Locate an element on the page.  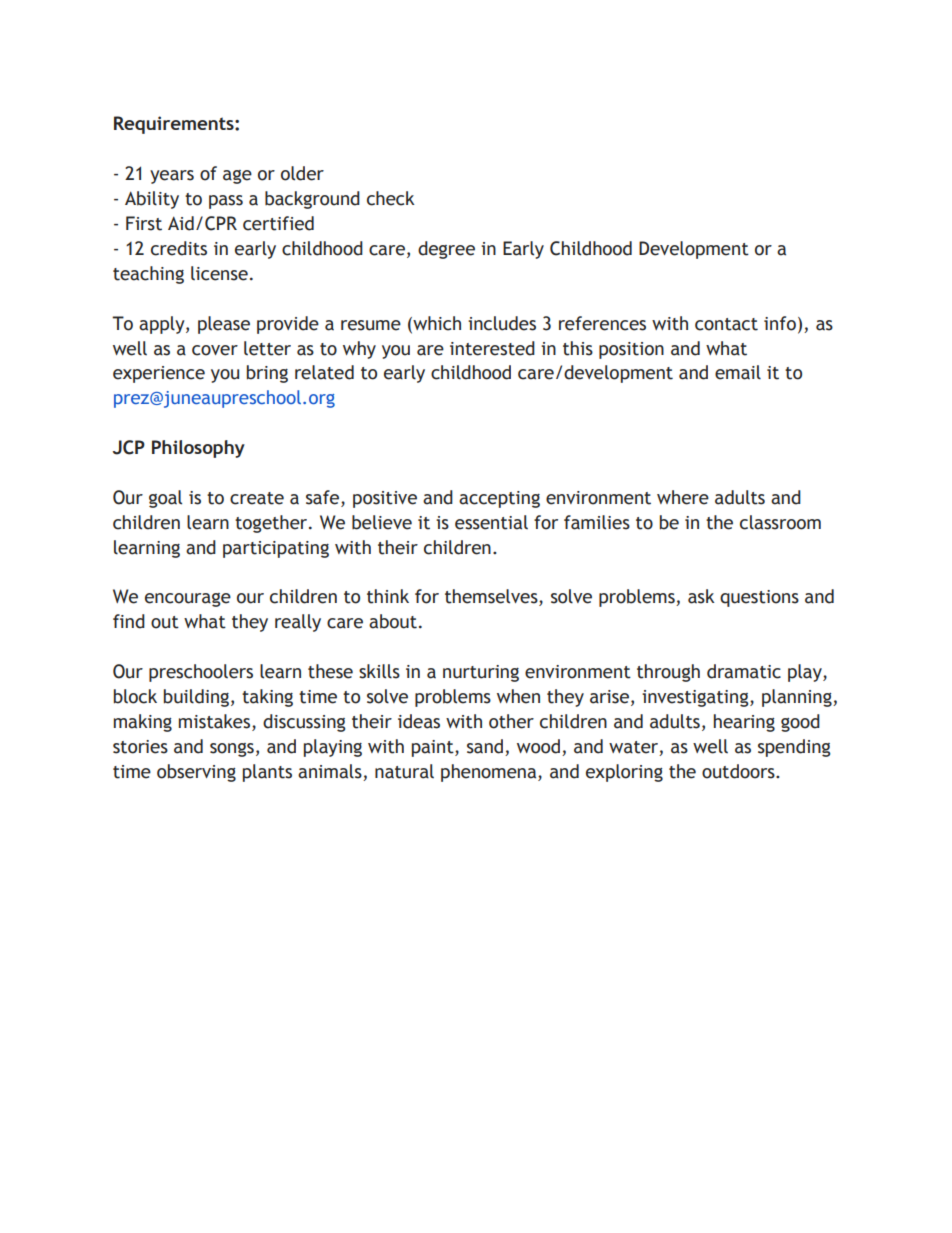
check is located at coordinates (391, 198).
